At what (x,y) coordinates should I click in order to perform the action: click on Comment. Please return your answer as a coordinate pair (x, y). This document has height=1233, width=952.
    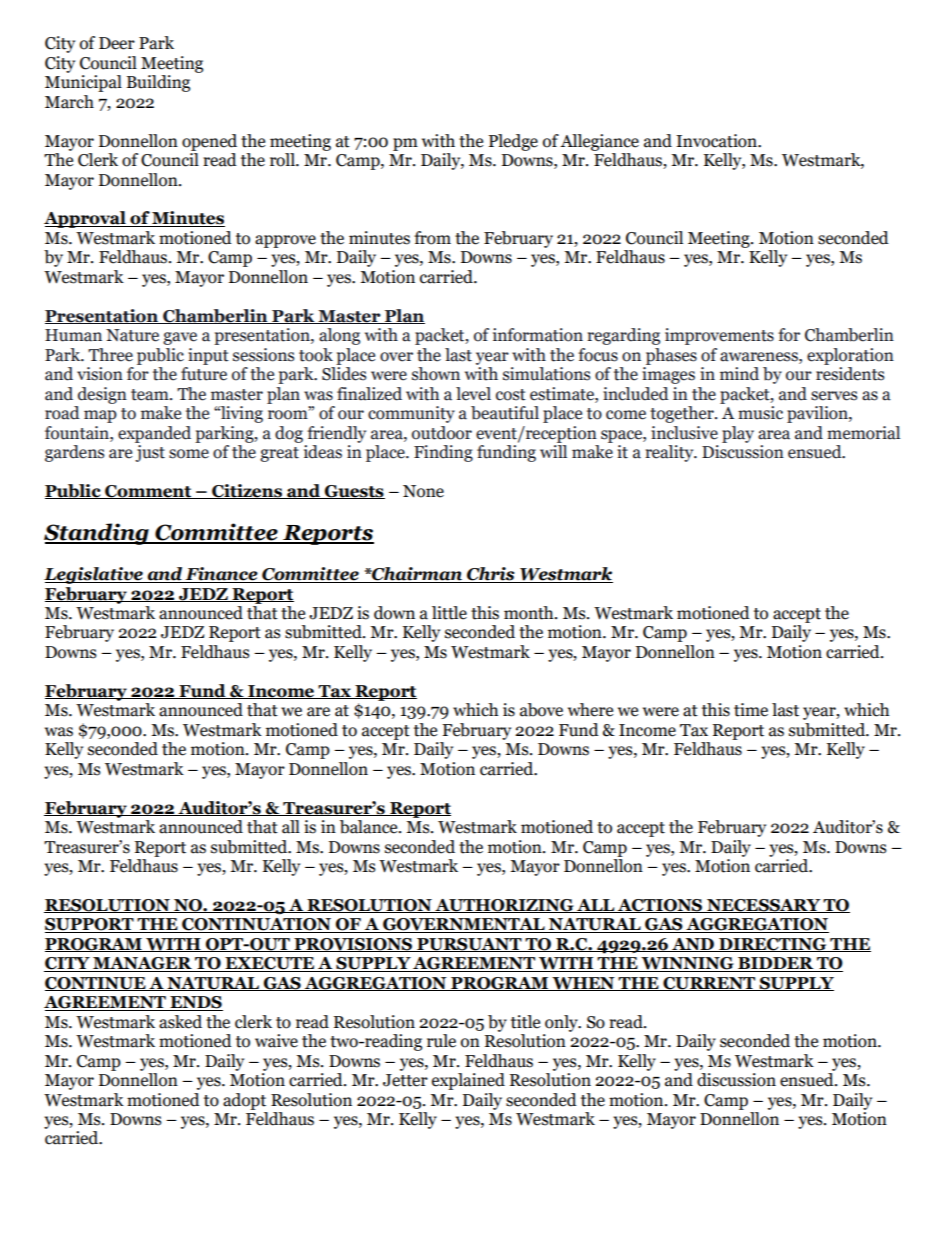
    Looking at the image, I should click on (148, 492).
